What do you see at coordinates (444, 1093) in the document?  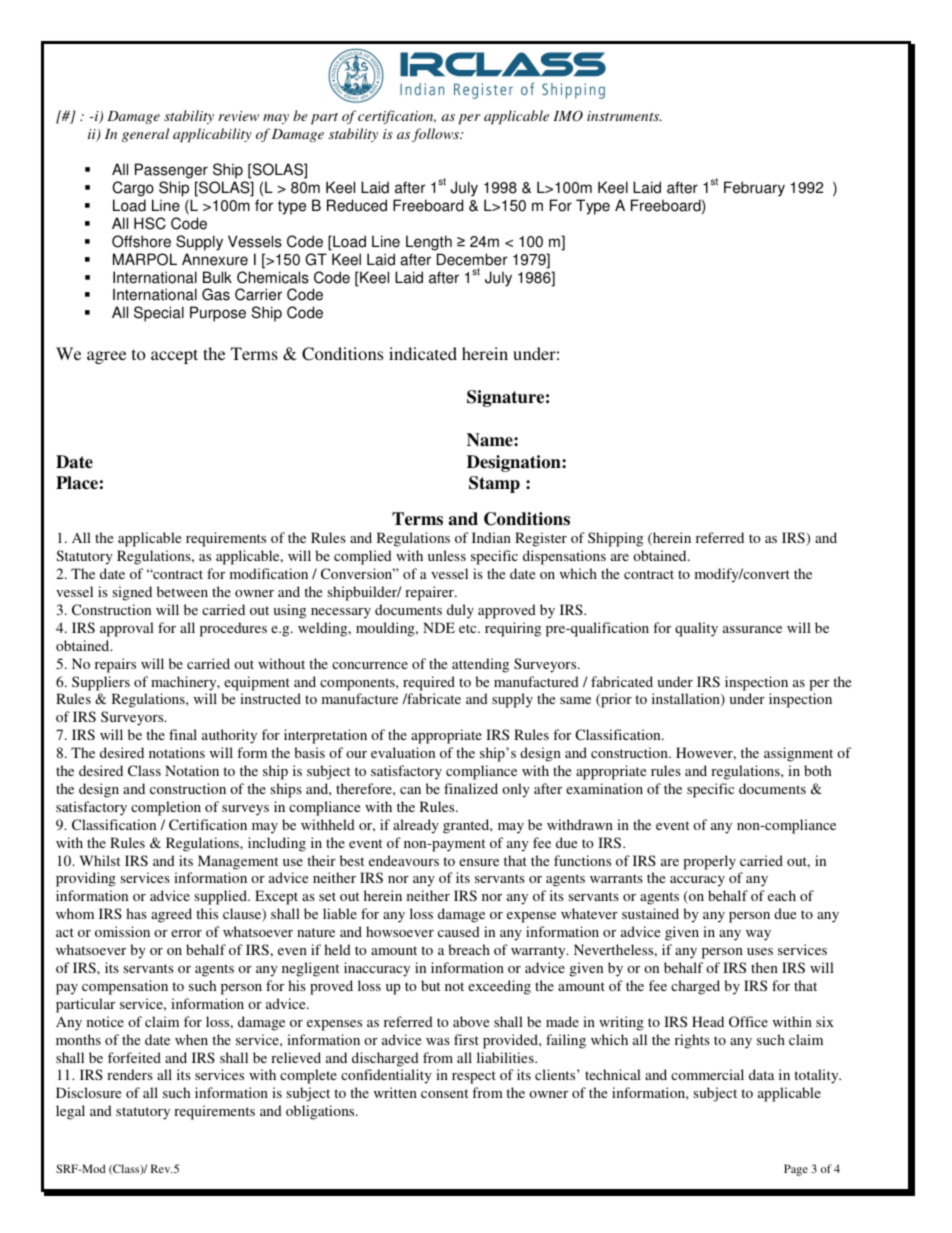 I see `consent` at bounding box center [444, 1093].
